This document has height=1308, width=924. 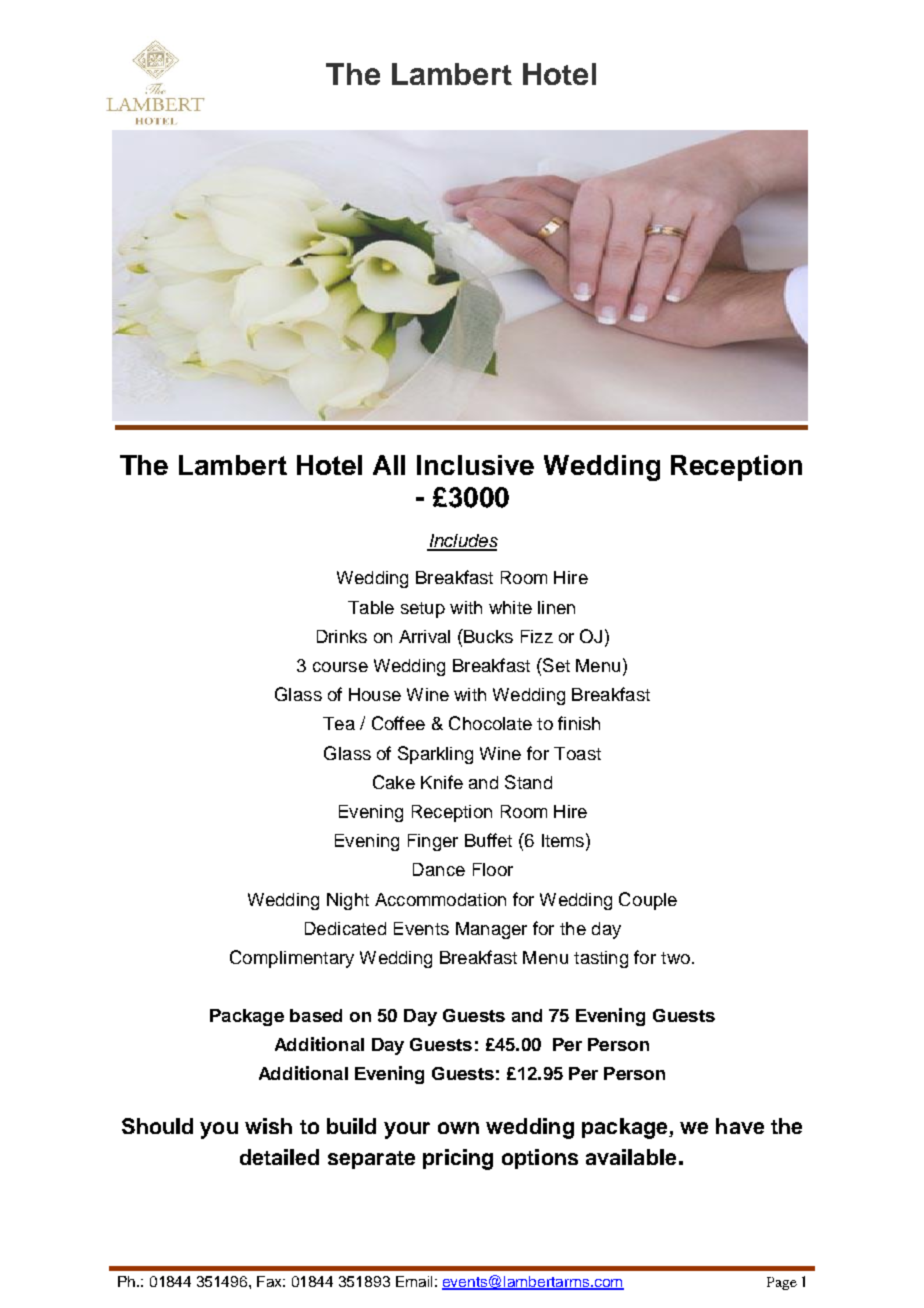 I want to click on Inclusive, so click(x=475, y=465).
